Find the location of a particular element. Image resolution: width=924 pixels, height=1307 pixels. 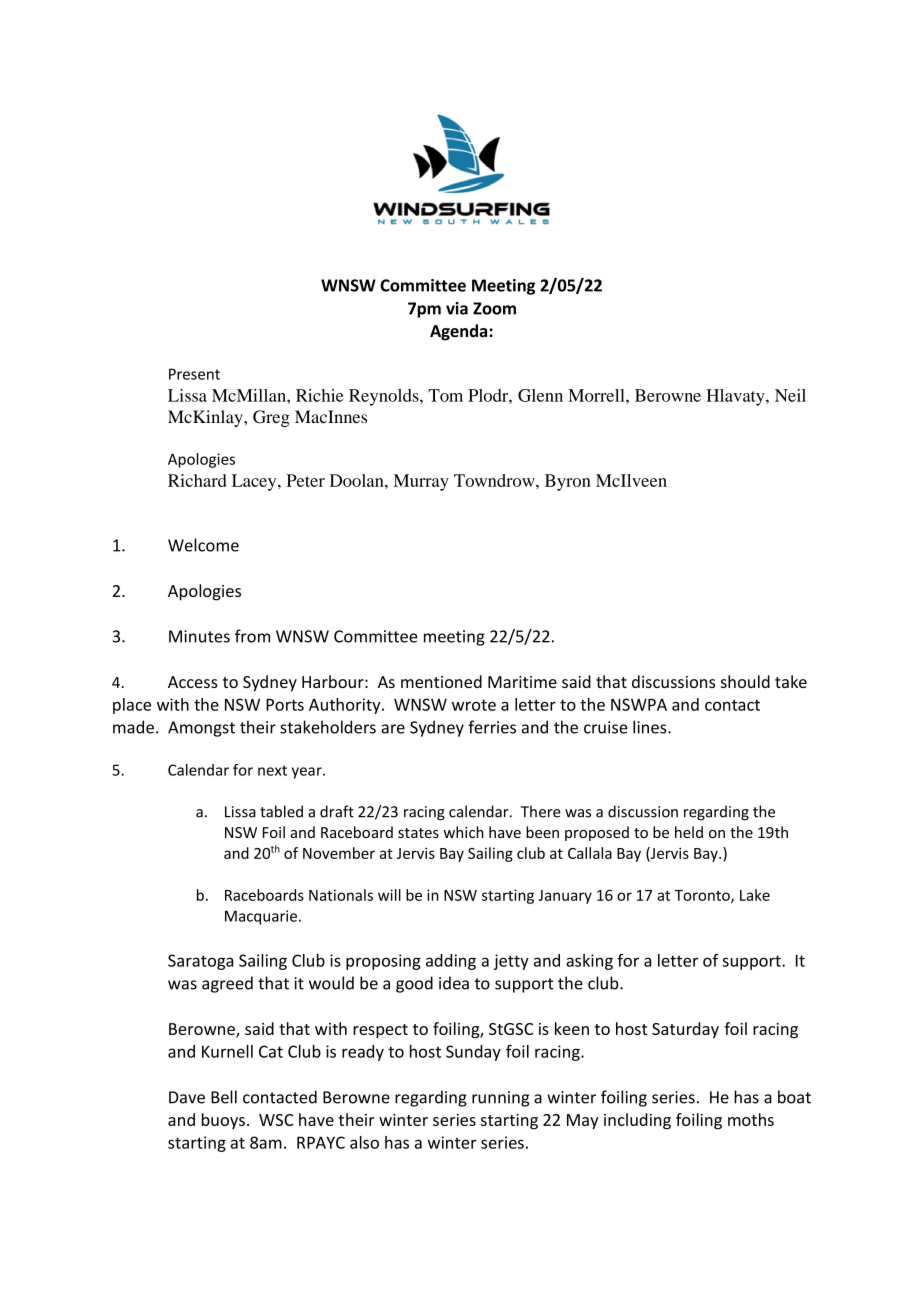

adding is located at coordinates (451, 962).
